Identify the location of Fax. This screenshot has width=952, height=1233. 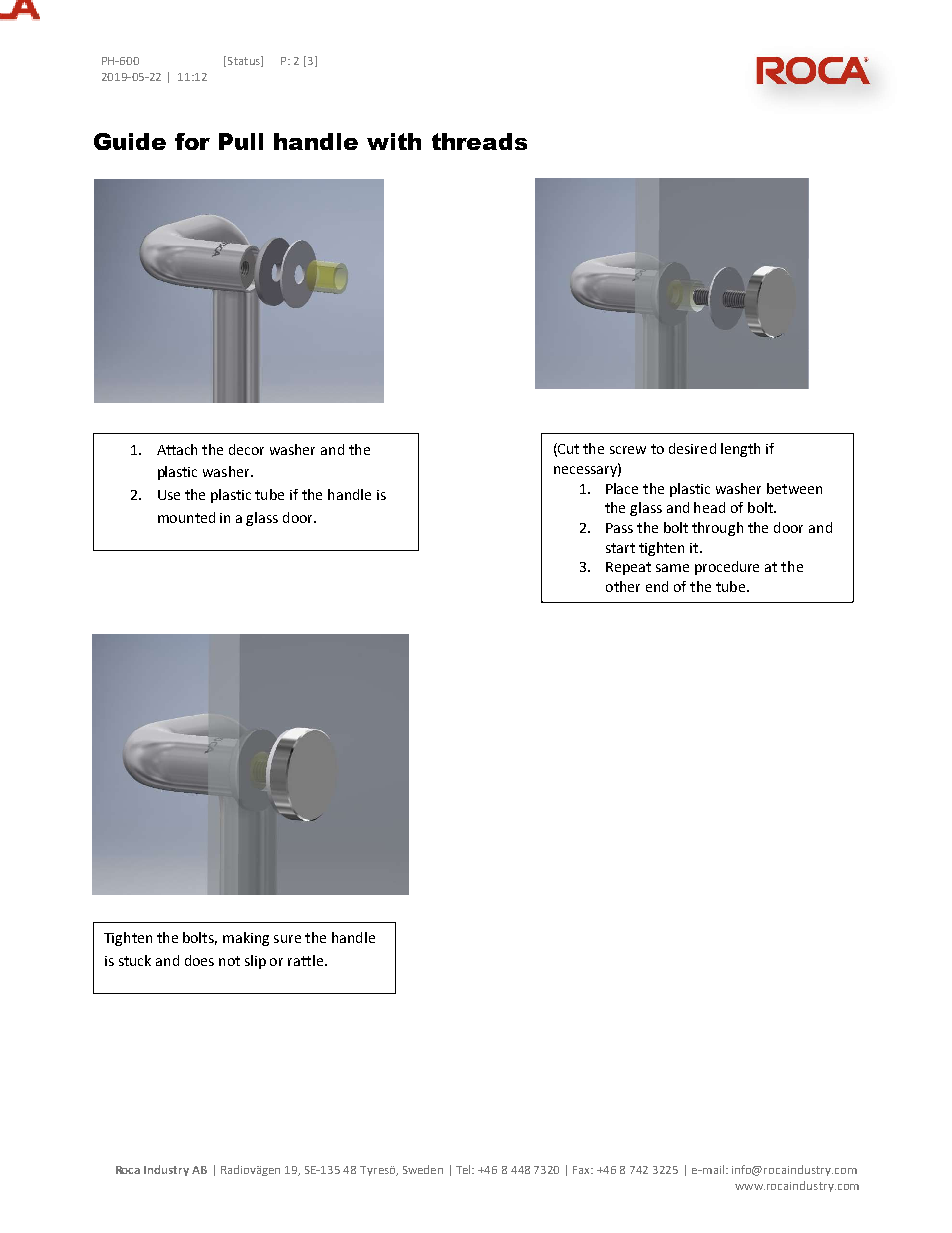
(583, 1170).
